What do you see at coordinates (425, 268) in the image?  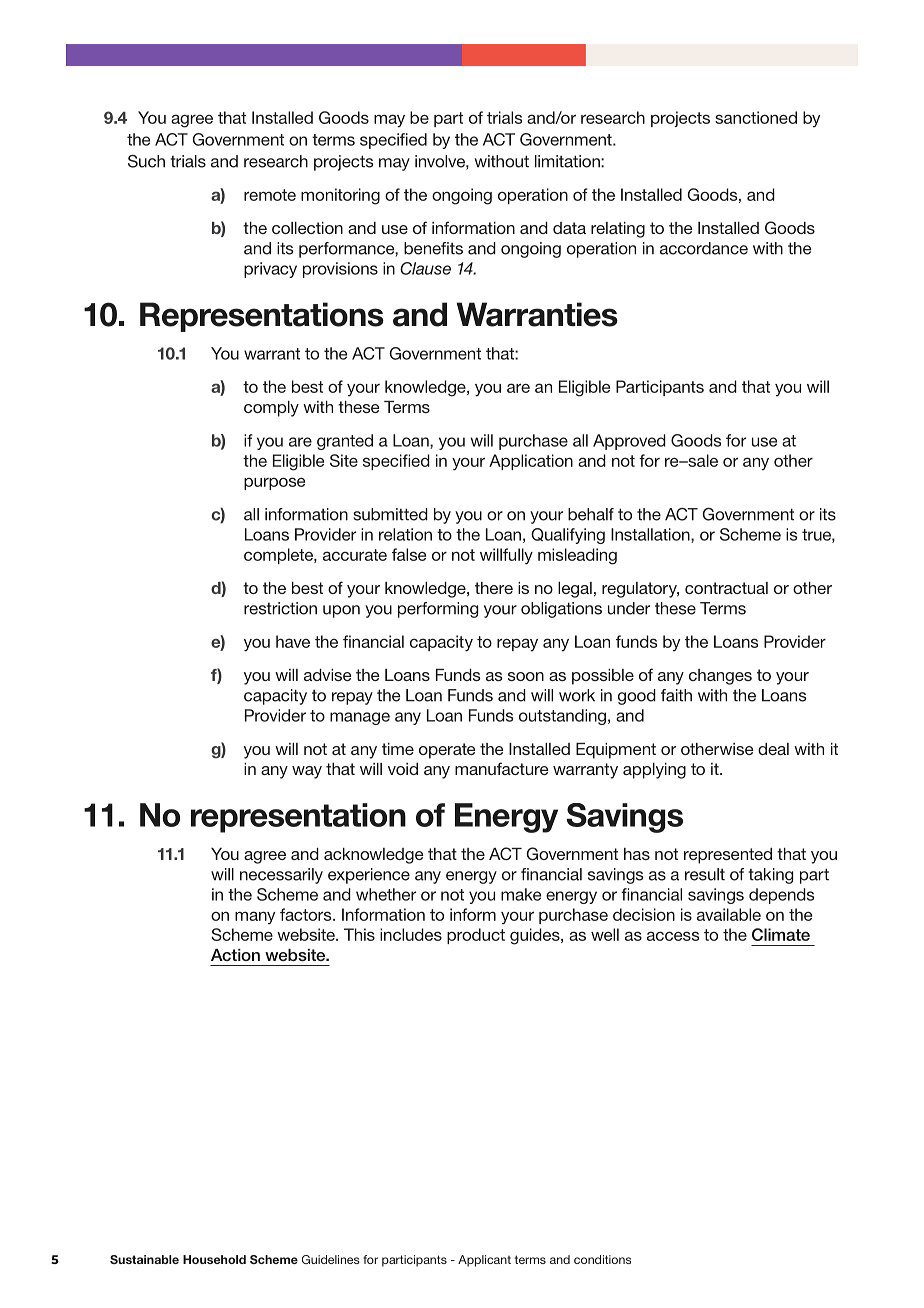 I see `Clause` at bounding box center [425, 268].
